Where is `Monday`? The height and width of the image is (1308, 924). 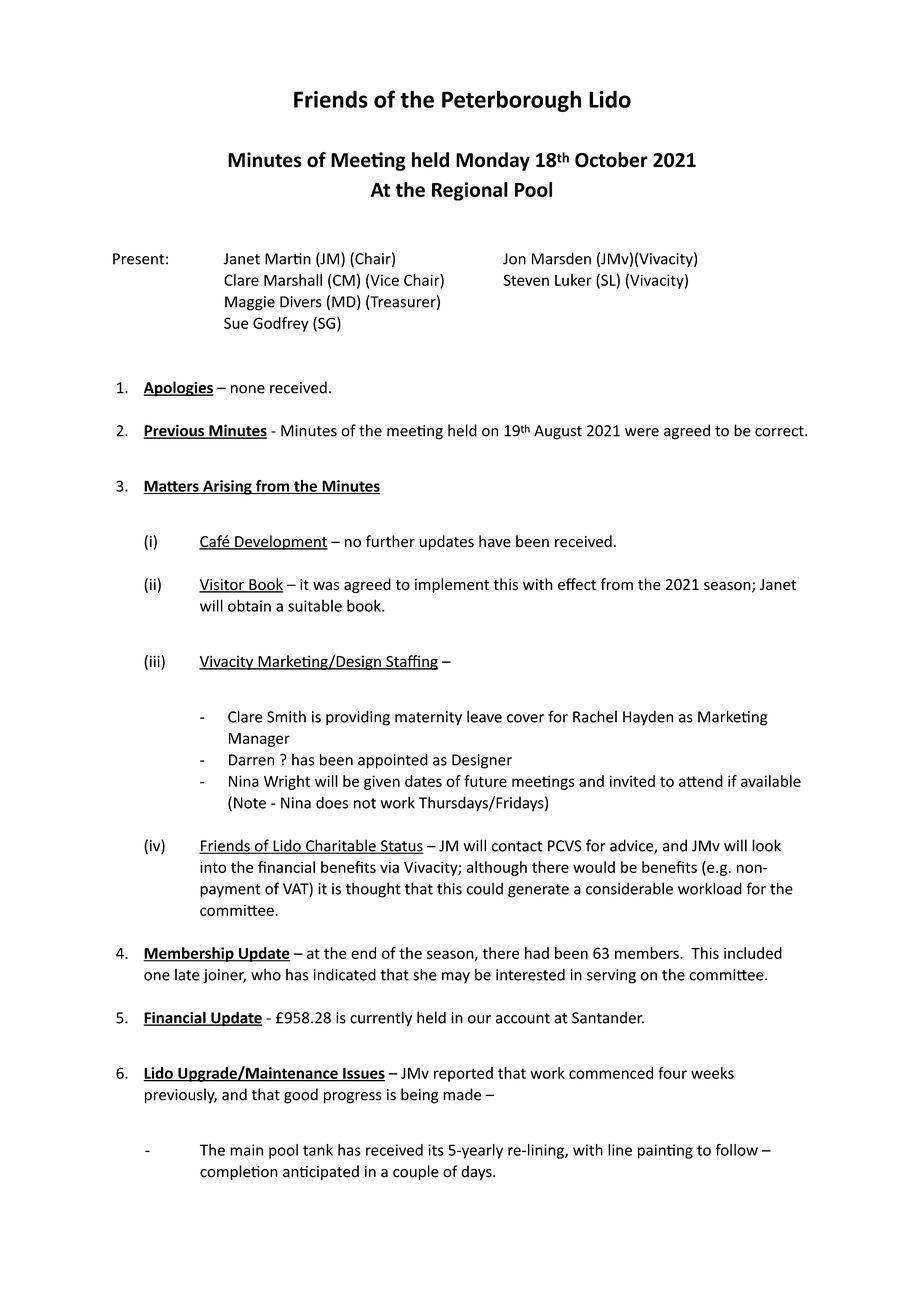 Monday is located at coordinates (493, 161).
